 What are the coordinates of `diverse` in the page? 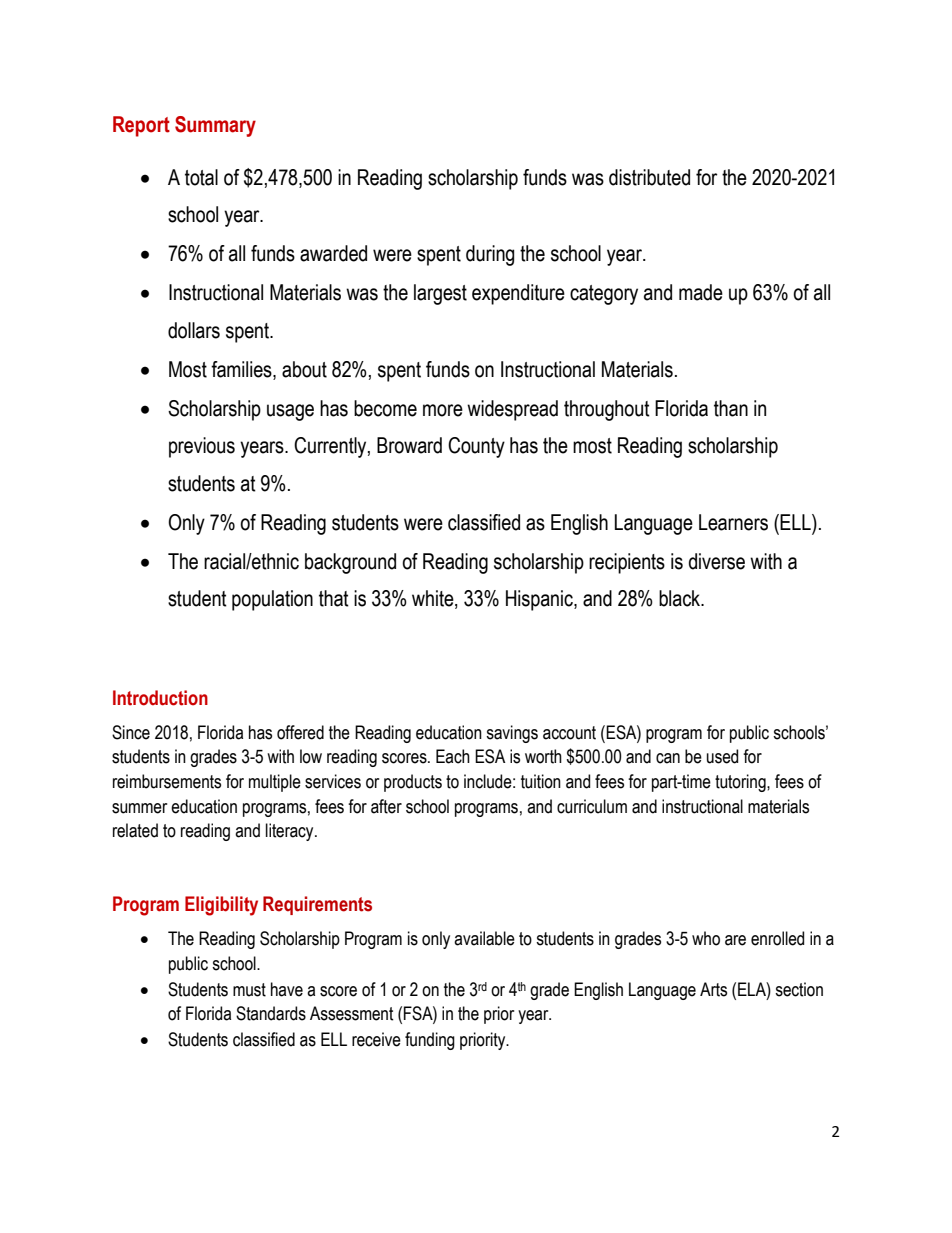 It's located at (717, 561).
